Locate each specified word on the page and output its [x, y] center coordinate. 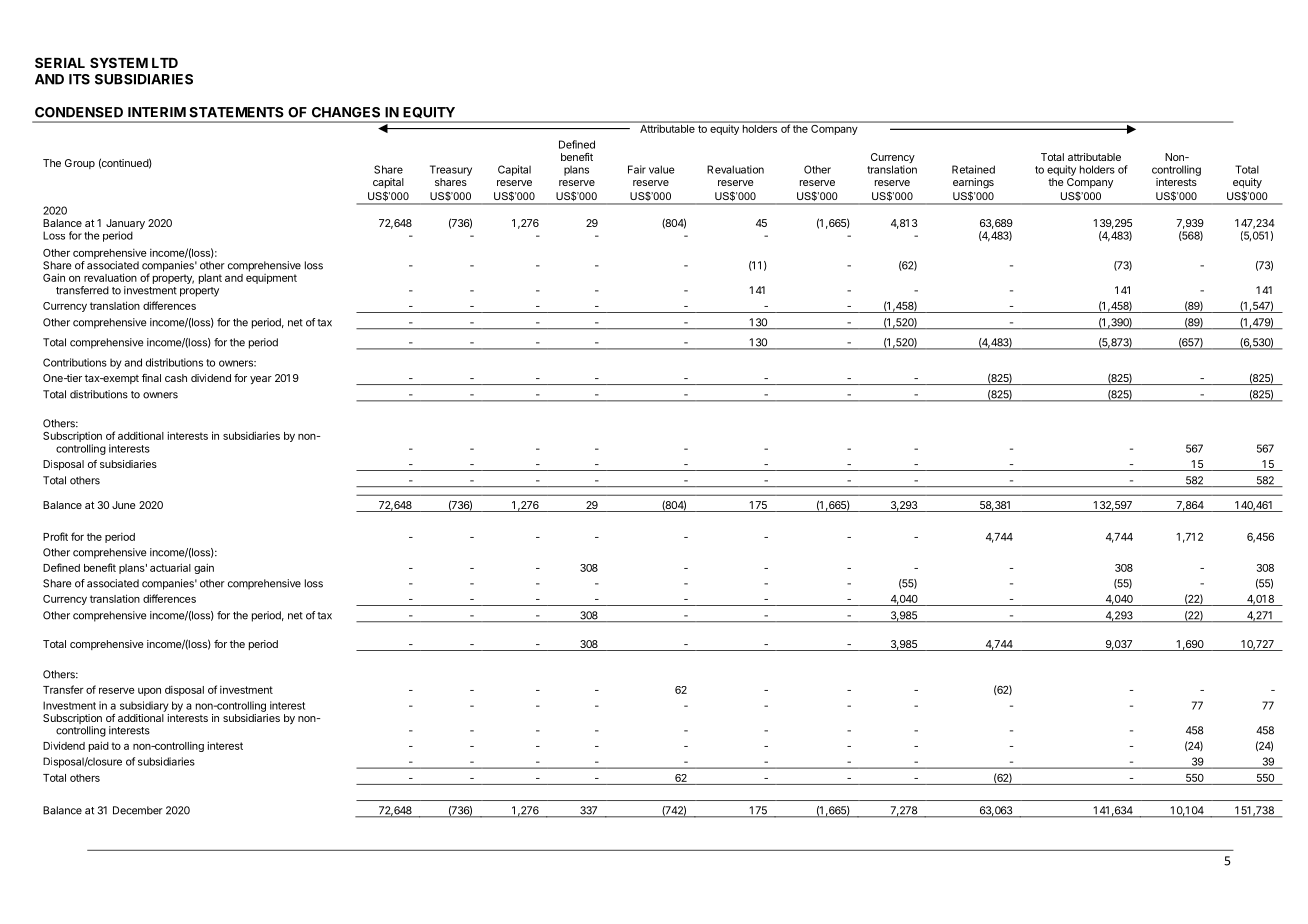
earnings [973, 183]
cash [176, 378]
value [662, 169]
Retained [973, 169]
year [261, 380]
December [138, 810]
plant [210, 279]
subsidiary [144, 706]
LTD [165, 63]
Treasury [451, 170]
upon [149, 692]
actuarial [170, 567]
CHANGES [346, 112]
